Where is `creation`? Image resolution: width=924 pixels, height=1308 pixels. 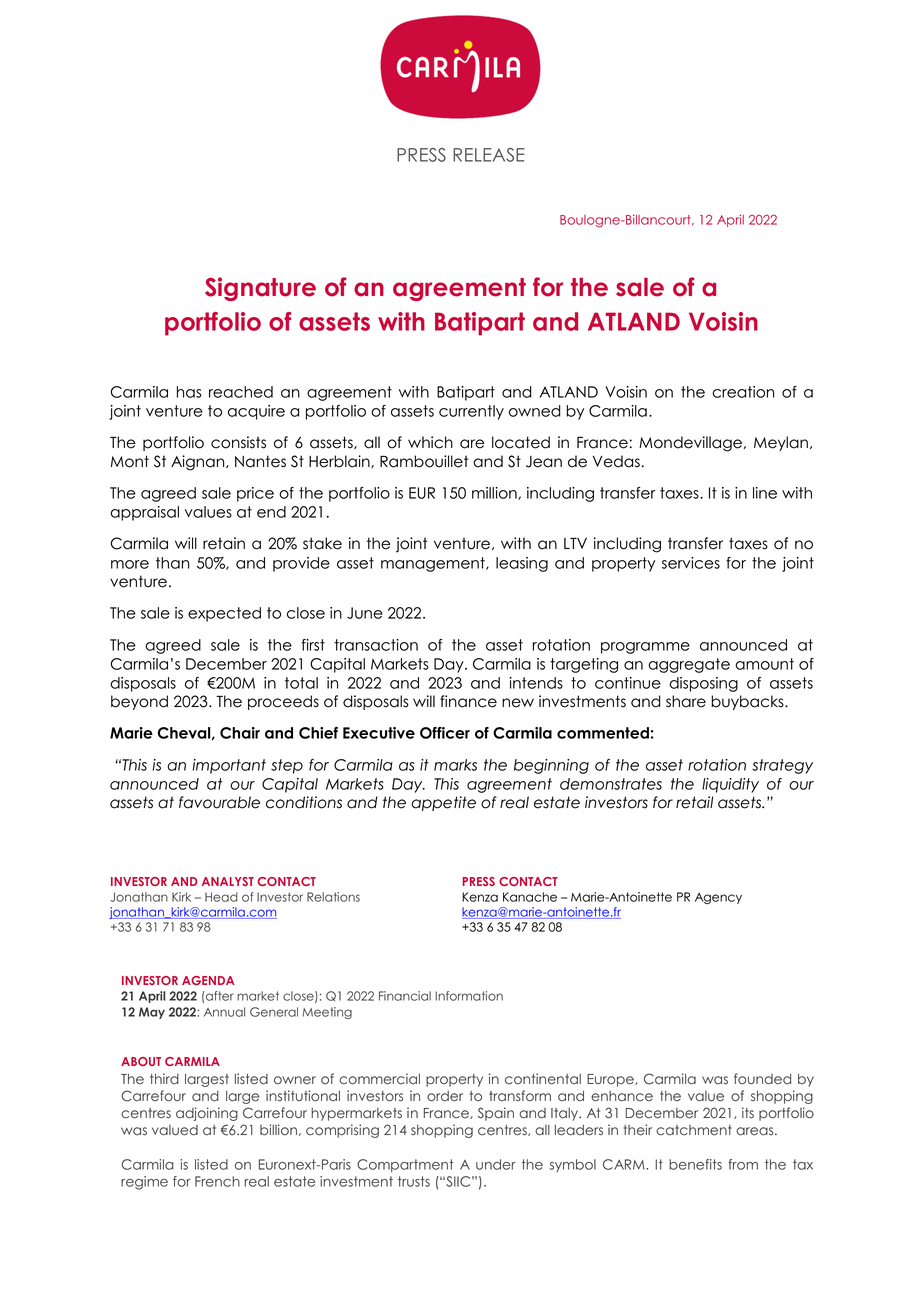
creation is located at coordinates (743, 392).
